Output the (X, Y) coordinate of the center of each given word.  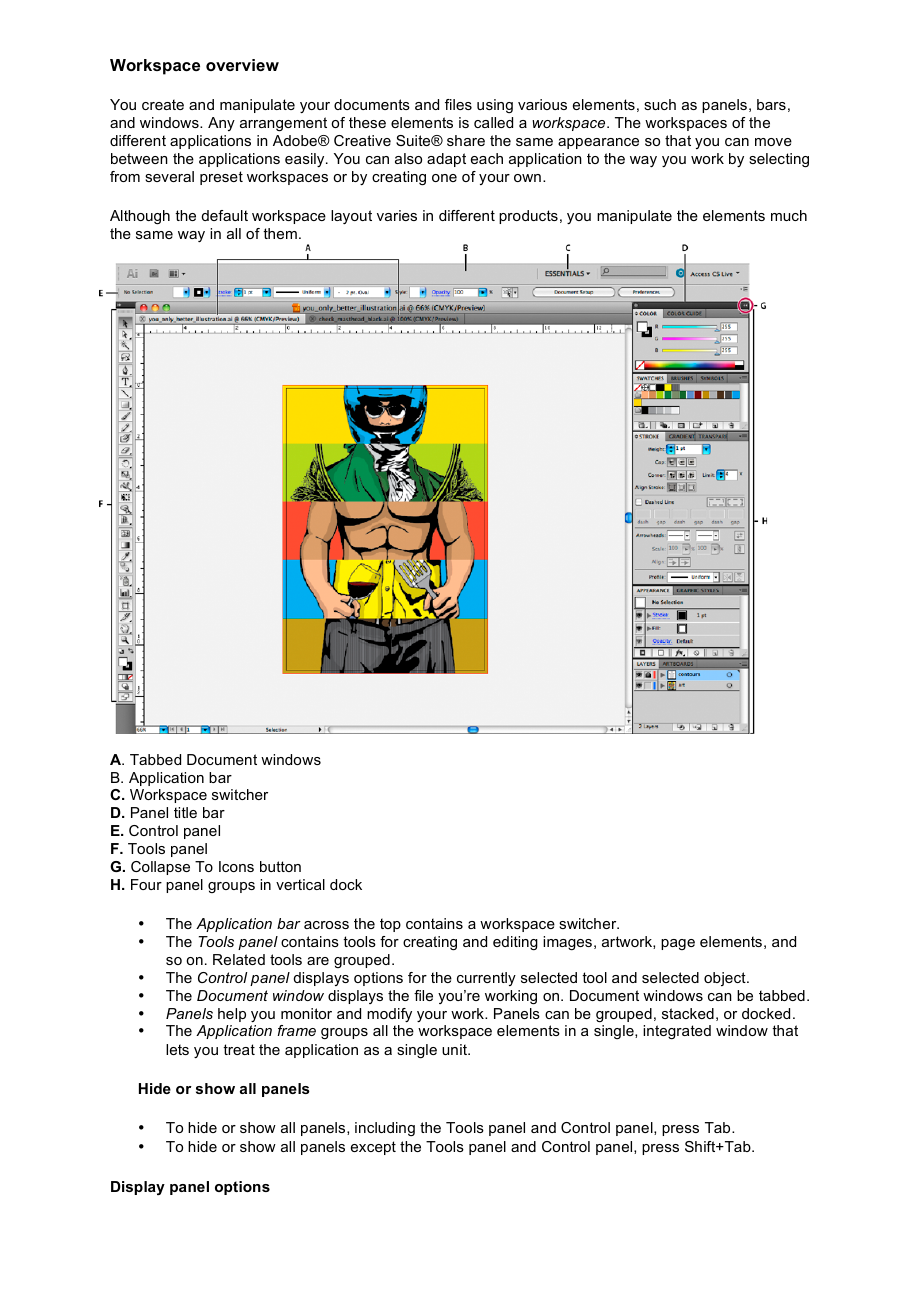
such (660, 104)
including (385, 1129)
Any (221, 124)
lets (177, 1049)
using (495, 106)
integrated (677, 1032)
